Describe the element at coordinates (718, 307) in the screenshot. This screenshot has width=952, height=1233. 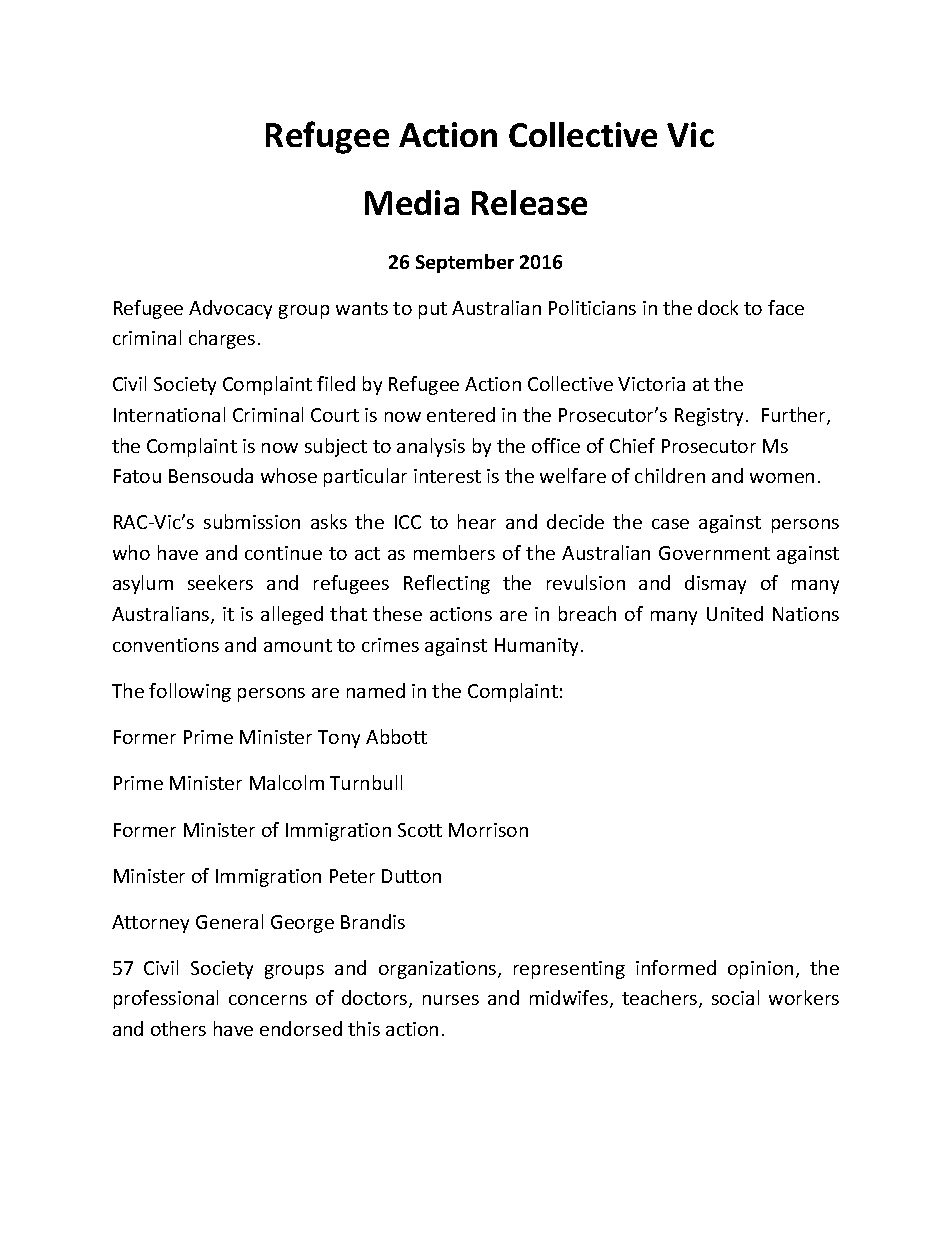
I see `dock` at that location.
